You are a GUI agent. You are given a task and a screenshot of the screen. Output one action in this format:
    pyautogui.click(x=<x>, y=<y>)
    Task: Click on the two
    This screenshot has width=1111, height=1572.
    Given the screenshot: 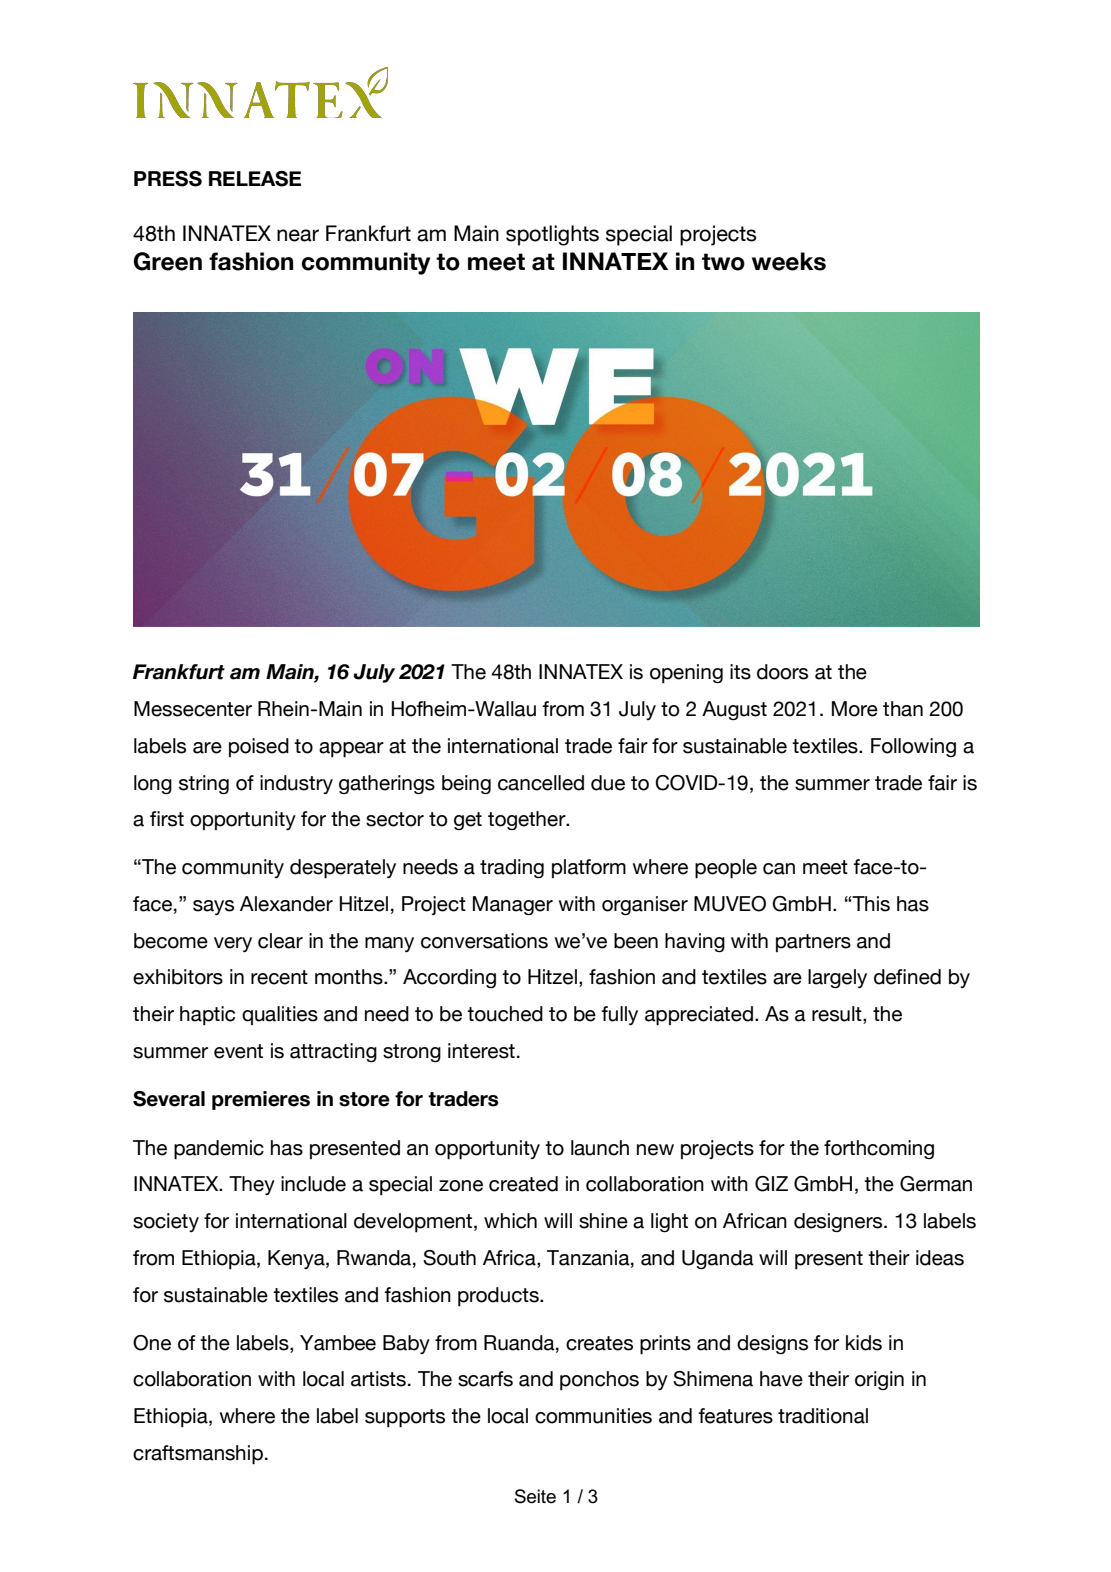 What is the action you would take?
    pyautogui.click(x=723, y=262)
